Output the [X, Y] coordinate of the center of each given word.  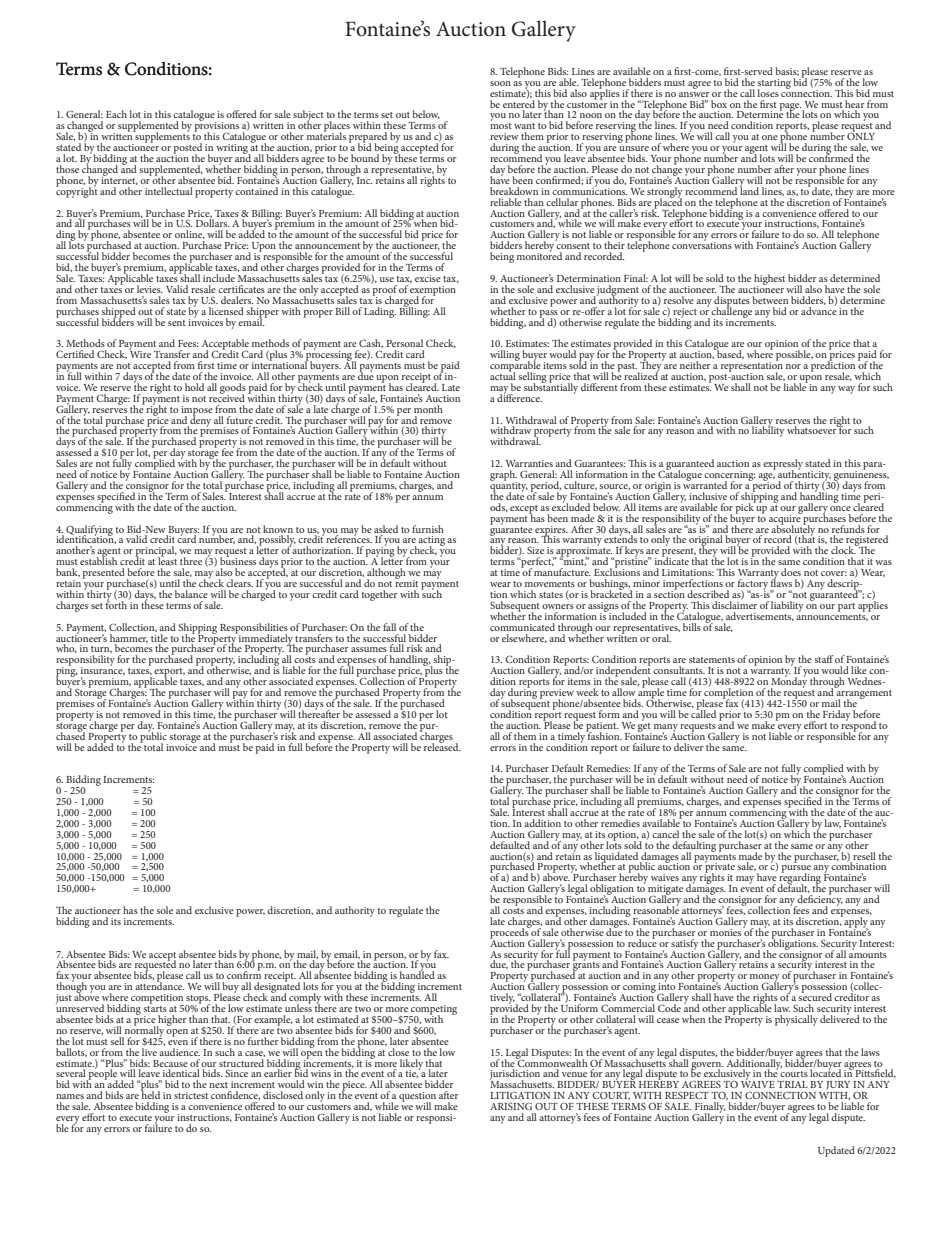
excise [428, 278]
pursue [796, 870]
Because [170, 1063]
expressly [783, 465]
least [167, 560]
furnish [428, 529]
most [501, 126]
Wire [140, 353]
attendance [160, 985]
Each [116, 114]
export [169, 673]
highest [769, 280]
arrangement [863, 694]
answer [694, 94]
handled [417, 974]
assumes [369, 649]
